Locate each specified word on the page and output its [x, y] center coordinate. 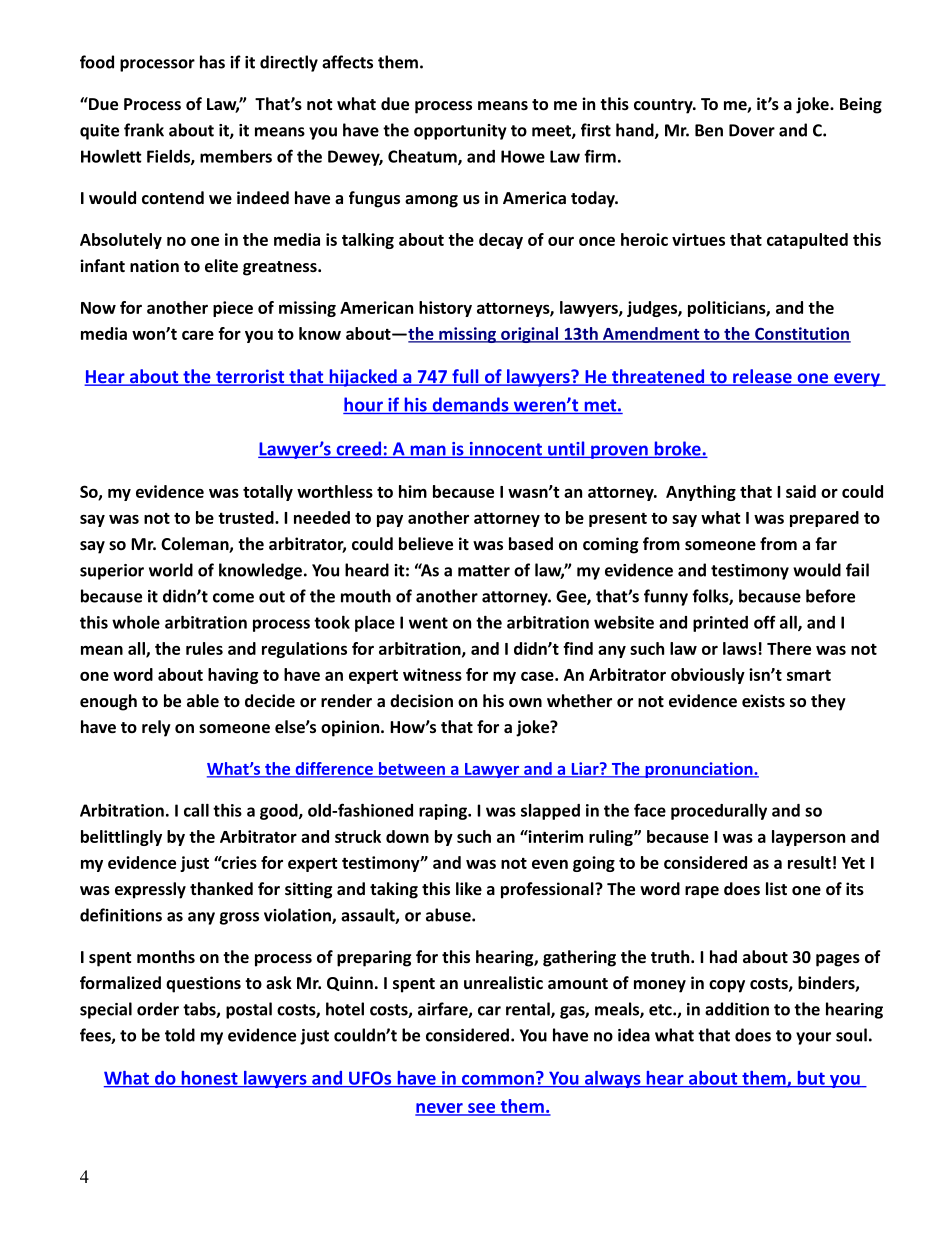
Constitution [802, 335]
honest [209, 1079]
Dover [752, 130]
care [198, 335]
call [196, 810]
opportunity [460, 132]
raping [444, 812]
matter [484, 571]
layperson [808, 838]
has [212, 62]
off [765, 622]
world [171, 570]
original [529, 335]
